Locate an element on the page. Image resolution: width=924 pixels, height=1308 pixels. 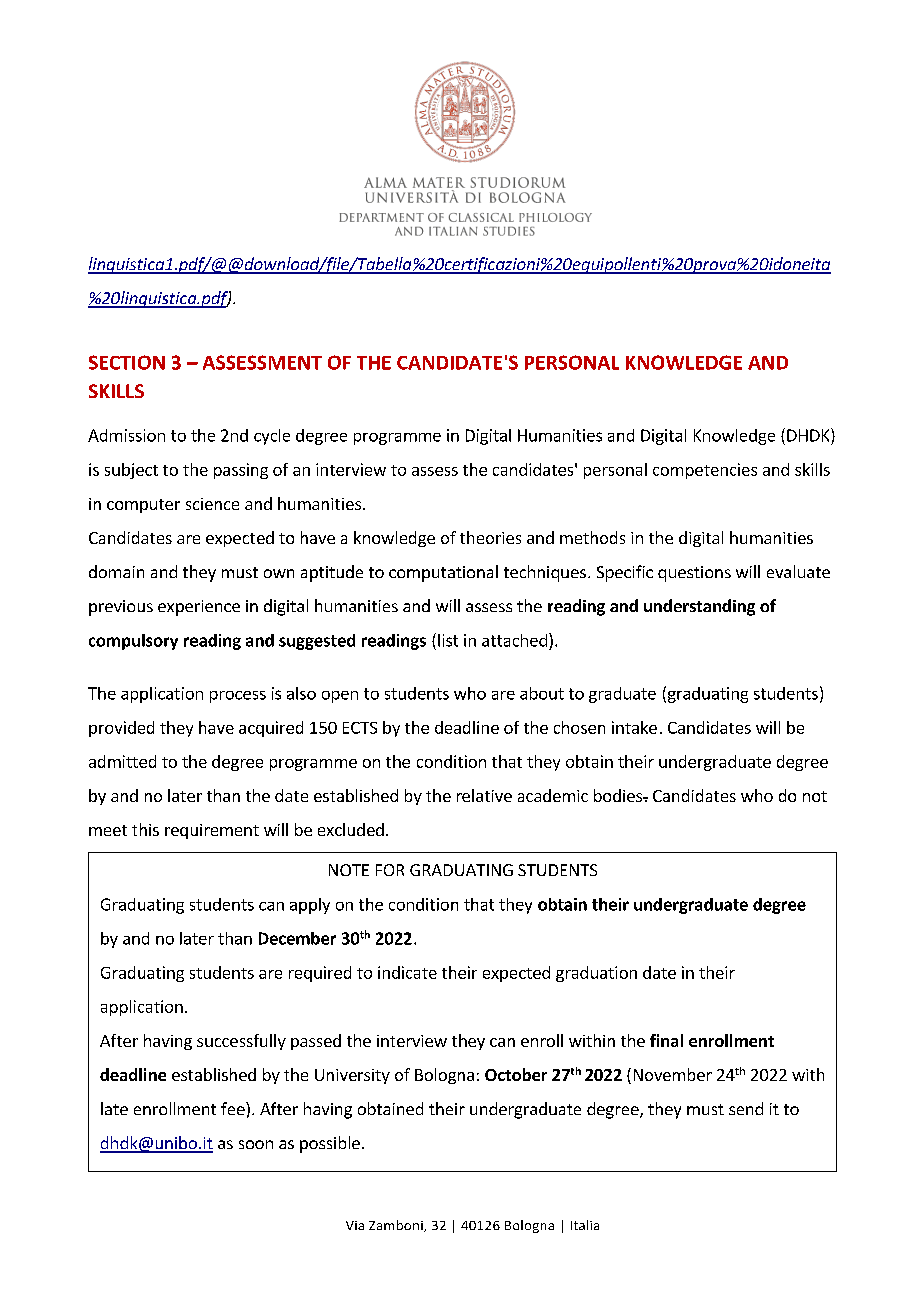
bodies is located at coordinates (619, 795).
